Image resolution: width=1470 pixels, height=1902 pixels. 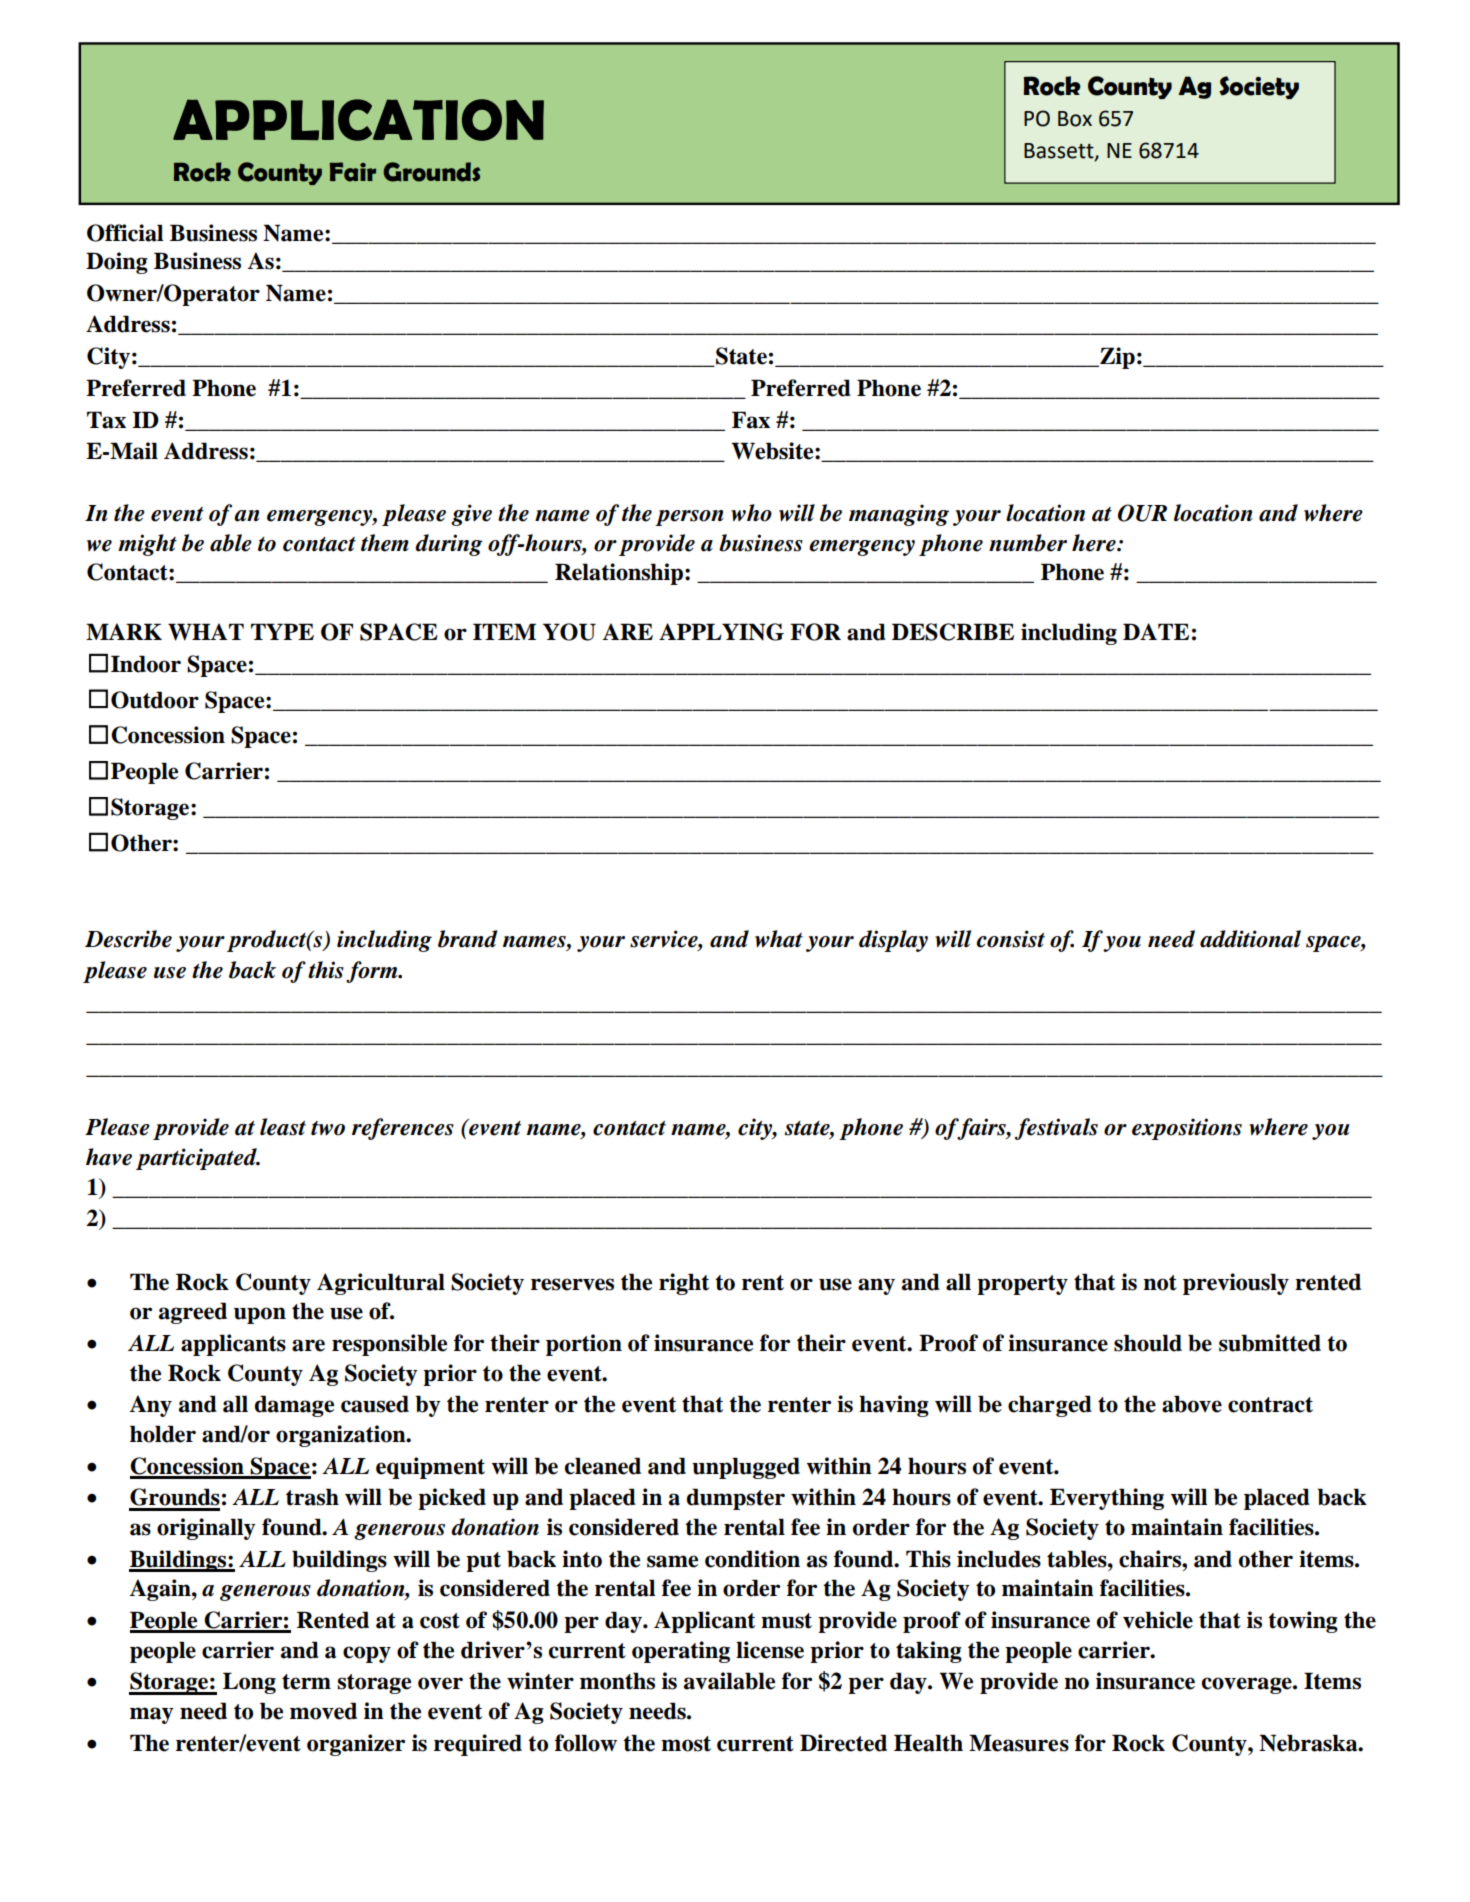 I want to click on Long, so click(x=249, y=1683).
